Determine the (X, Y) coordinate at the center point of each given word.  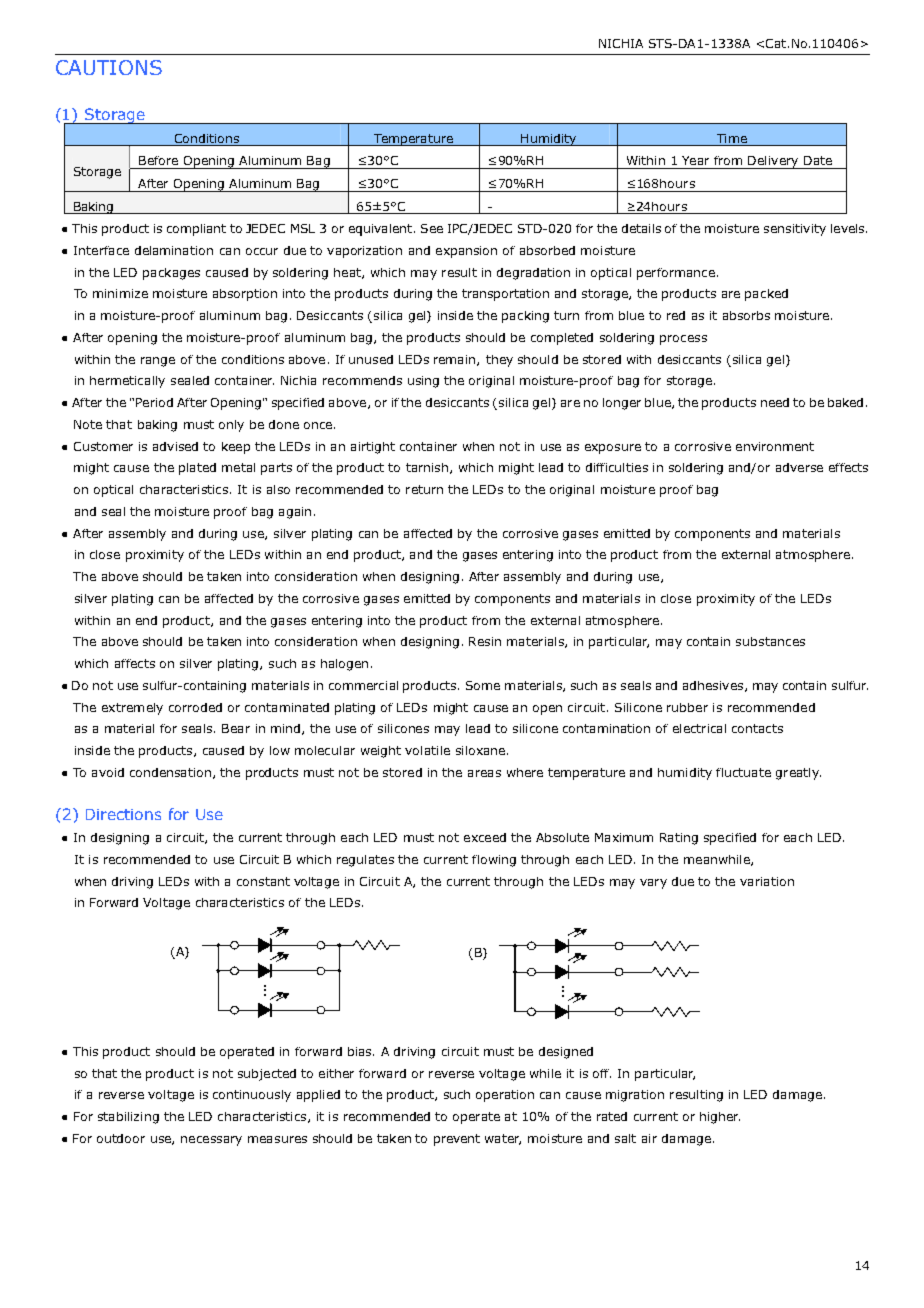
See (432, 228)
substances (770, 641)
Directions (123, 814)
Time (731, 140)
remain (456, 360)
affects (135, 663)
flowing (494, 861)
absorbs (746, 315)
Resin (485, 641)
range (158, 362)
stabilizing (128, 1118)
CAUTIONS (109, 67)
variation (767, 881)
